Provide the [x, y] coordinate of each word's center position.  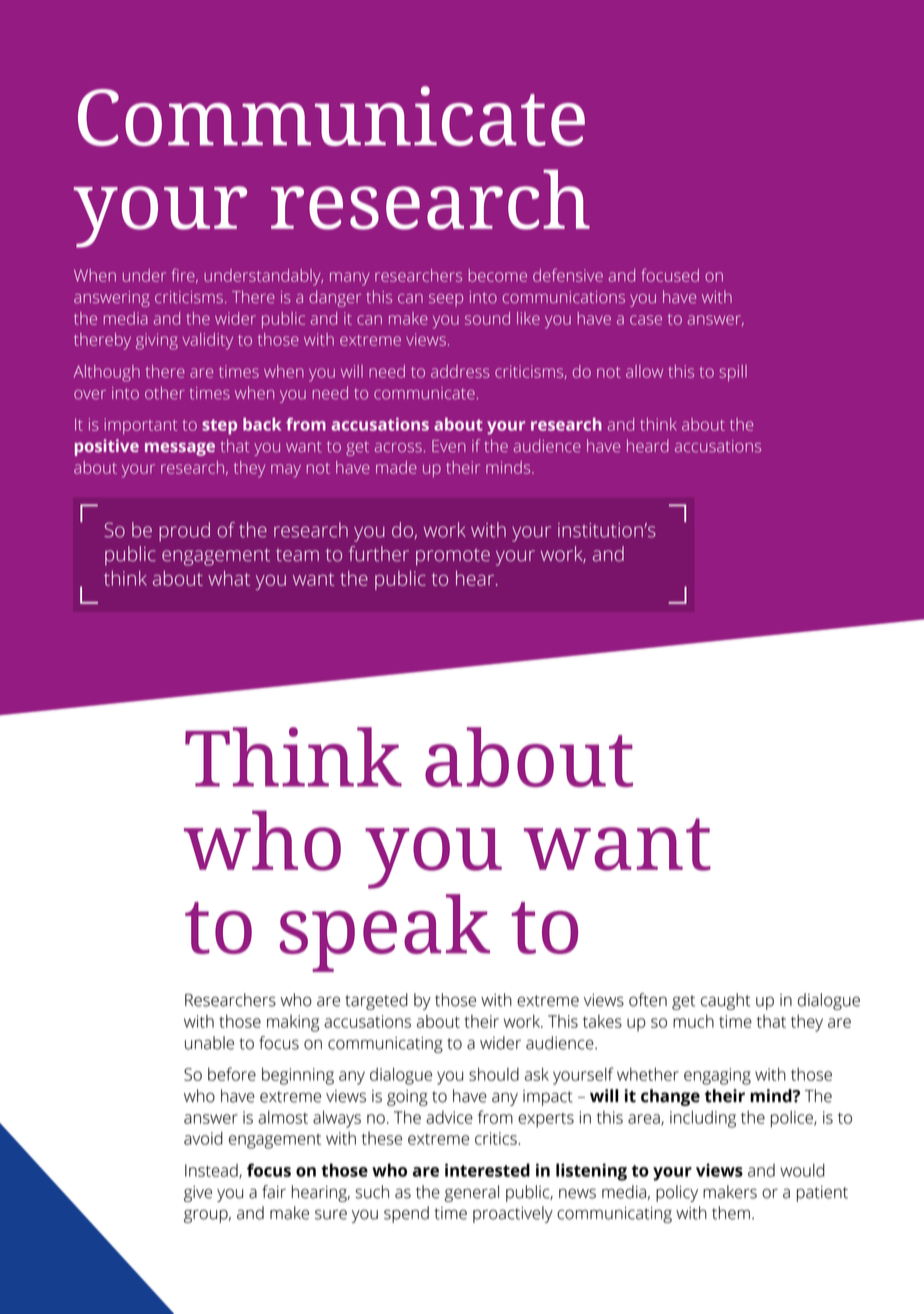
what [229, 578]
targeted [376, 1001]
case [646, 320]
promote [453, 557]
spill [733, 373]
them [731, 1213]
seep [446, 300]
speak [385, 933]
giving [157, 341]
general [471, 1193]
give [198, 1194]
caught [725, 1001]
